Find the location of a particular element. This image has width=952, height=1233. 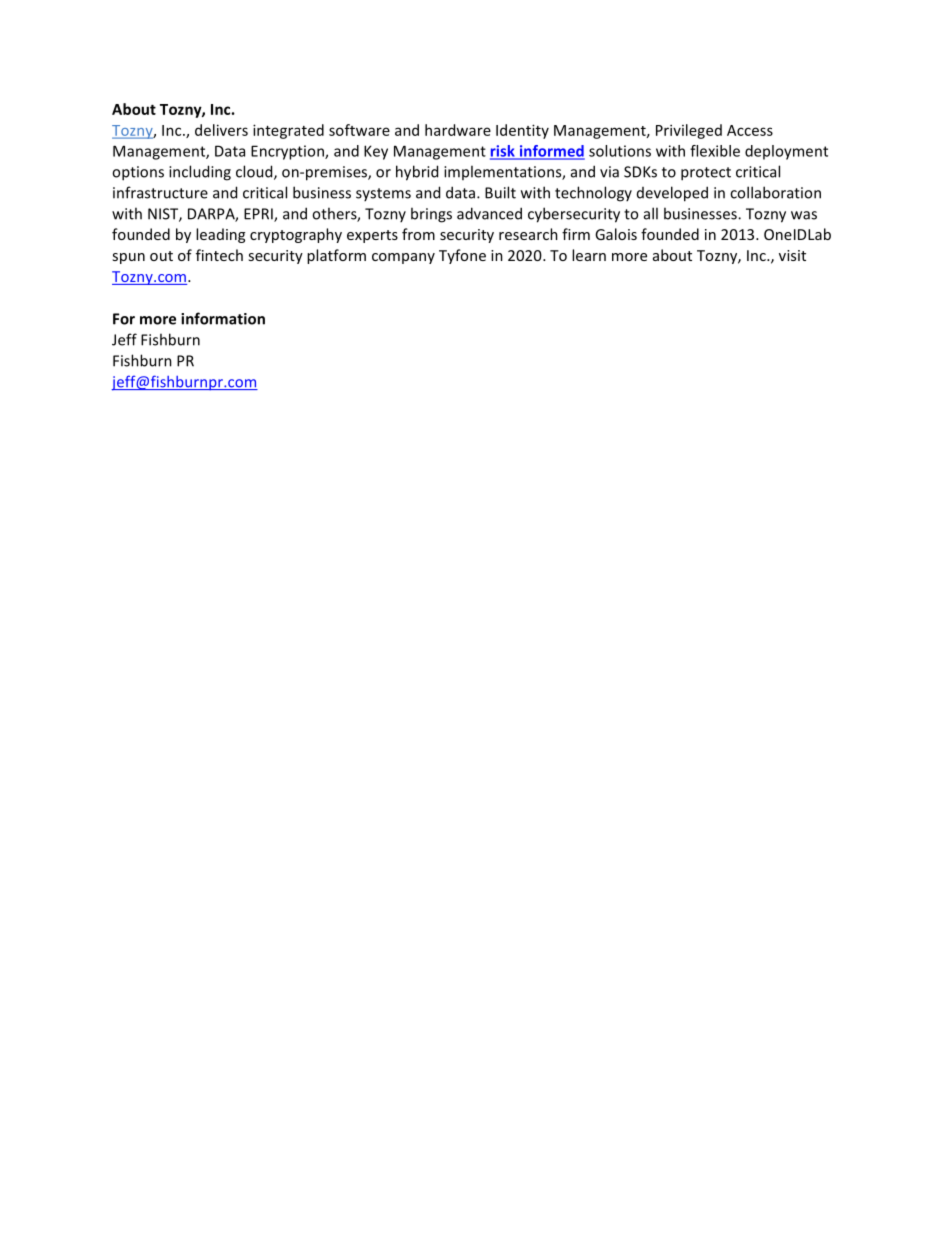

brings is located at coordinates (431, 215).
